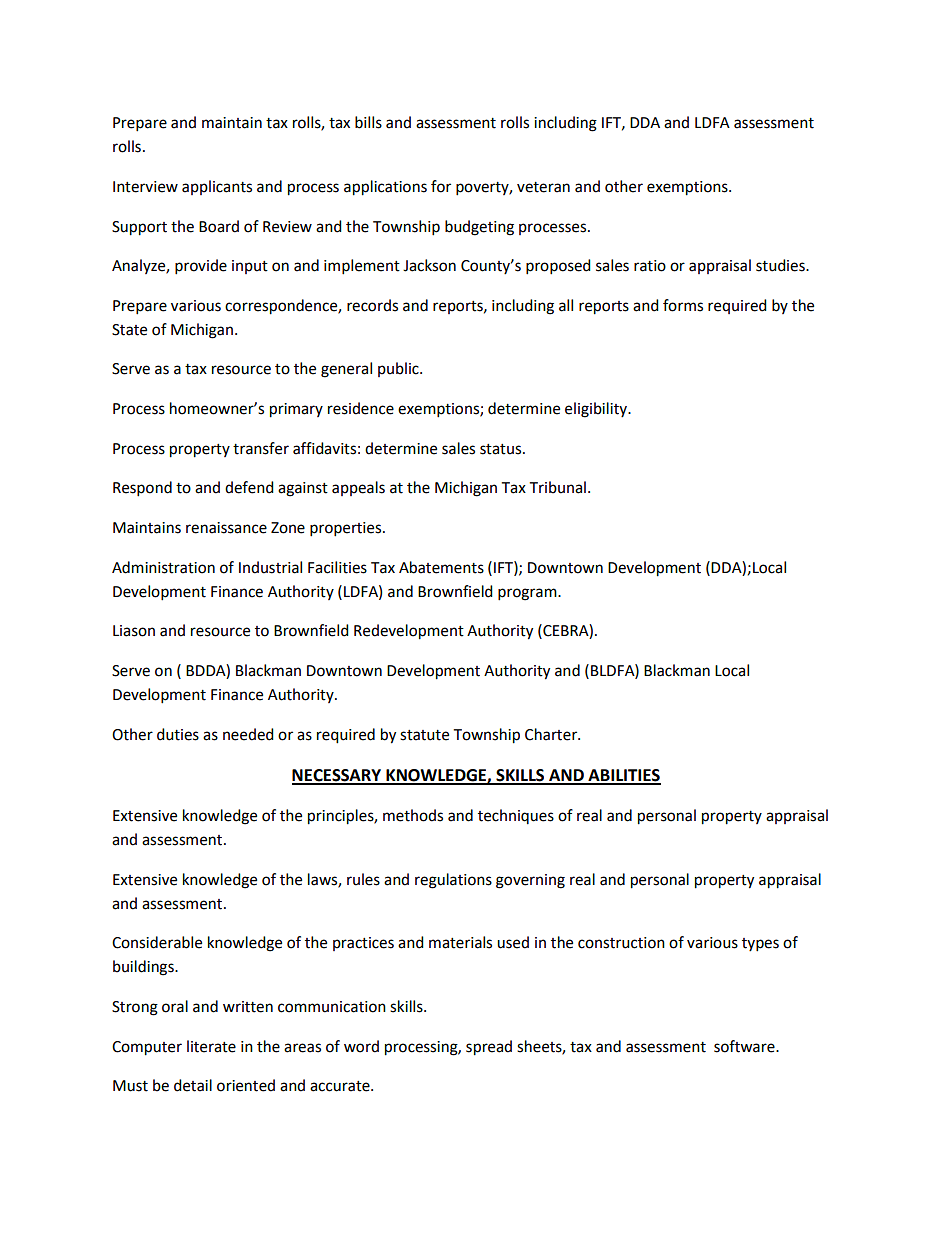  I want to click on applications, so click(385, 188).
